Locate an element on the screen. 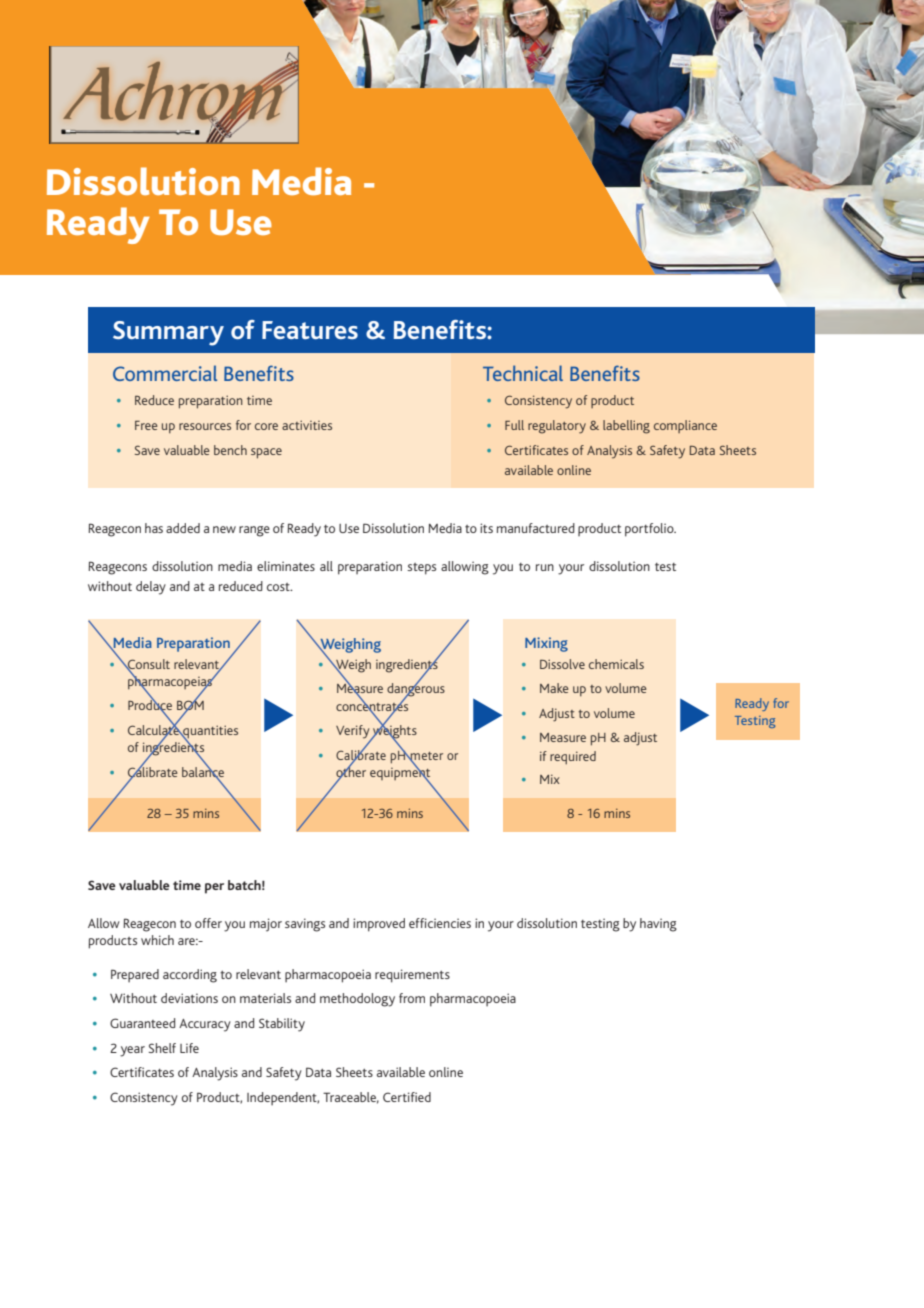 Image resolution: width=924 pixels, height=1308 pixels. Certified is located at coordinates (407, 1097).
